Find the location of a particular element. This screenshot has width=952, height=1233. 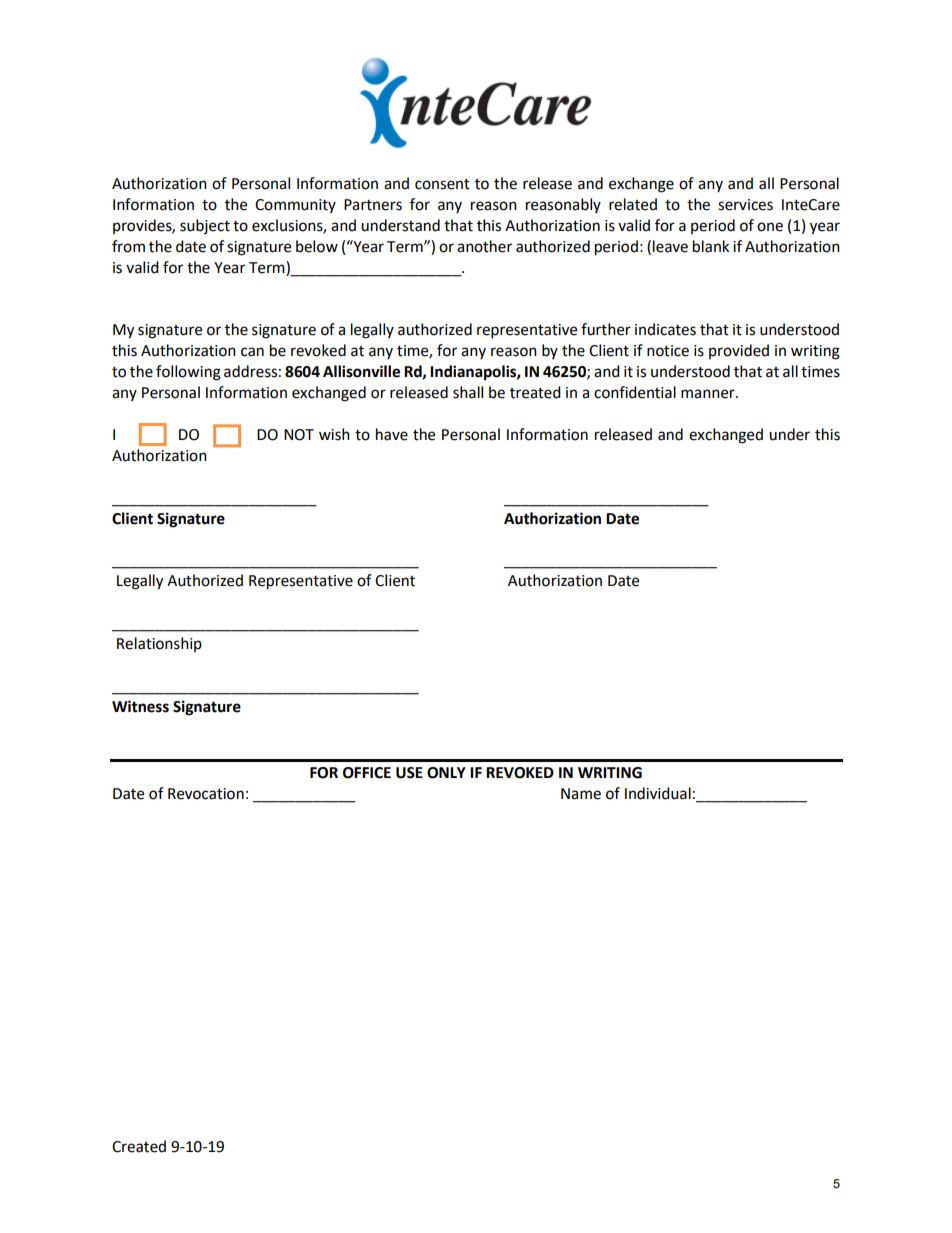

subject is located at coordinates (205, 226).
